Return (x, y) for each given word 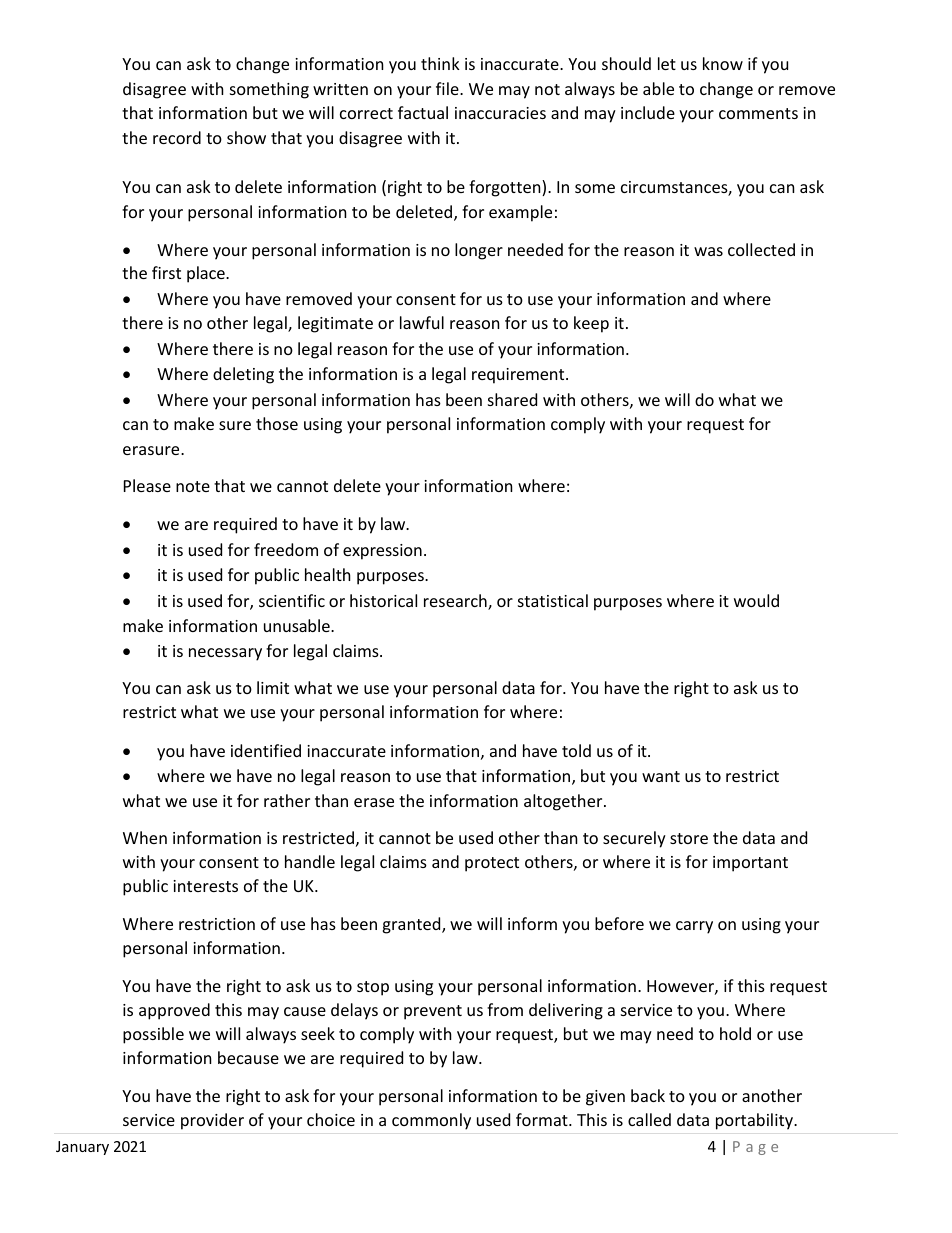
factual (423, 112)
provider (212, 1121)
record (177, 137)
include (648, 112)
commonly (431, 1121)
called (649, 1119)
